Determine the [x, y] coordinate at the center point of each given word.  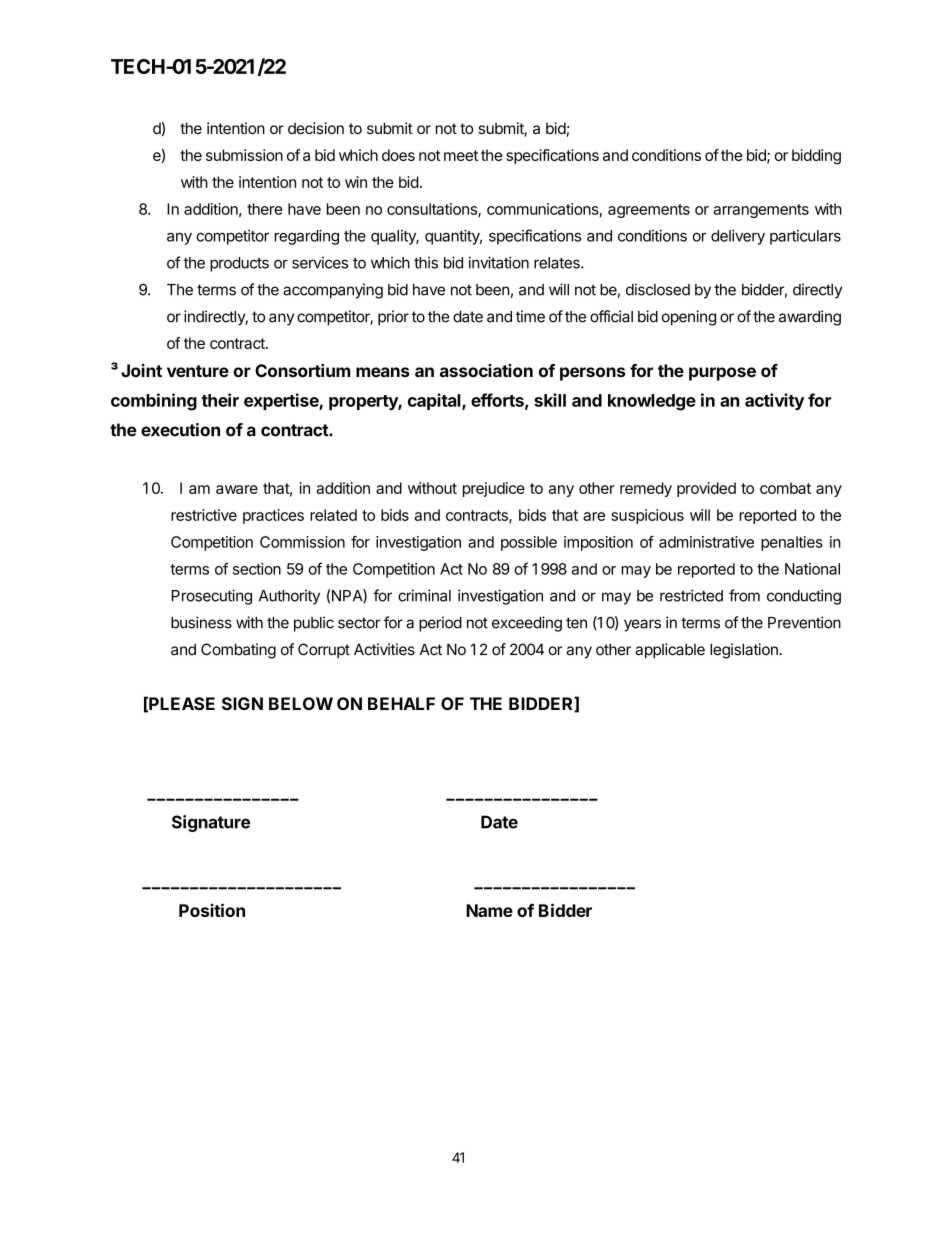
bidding [816, 157]
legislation [745, 651]
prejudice [494, 489]
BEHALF [401, 703]
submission [244, 155]
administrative [706, 542]
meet [461, 155]
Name [489, 910]
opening [689, 318]
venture [198, 371]
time [530, 316]
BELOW [301, 703]
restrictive [204, 515]
